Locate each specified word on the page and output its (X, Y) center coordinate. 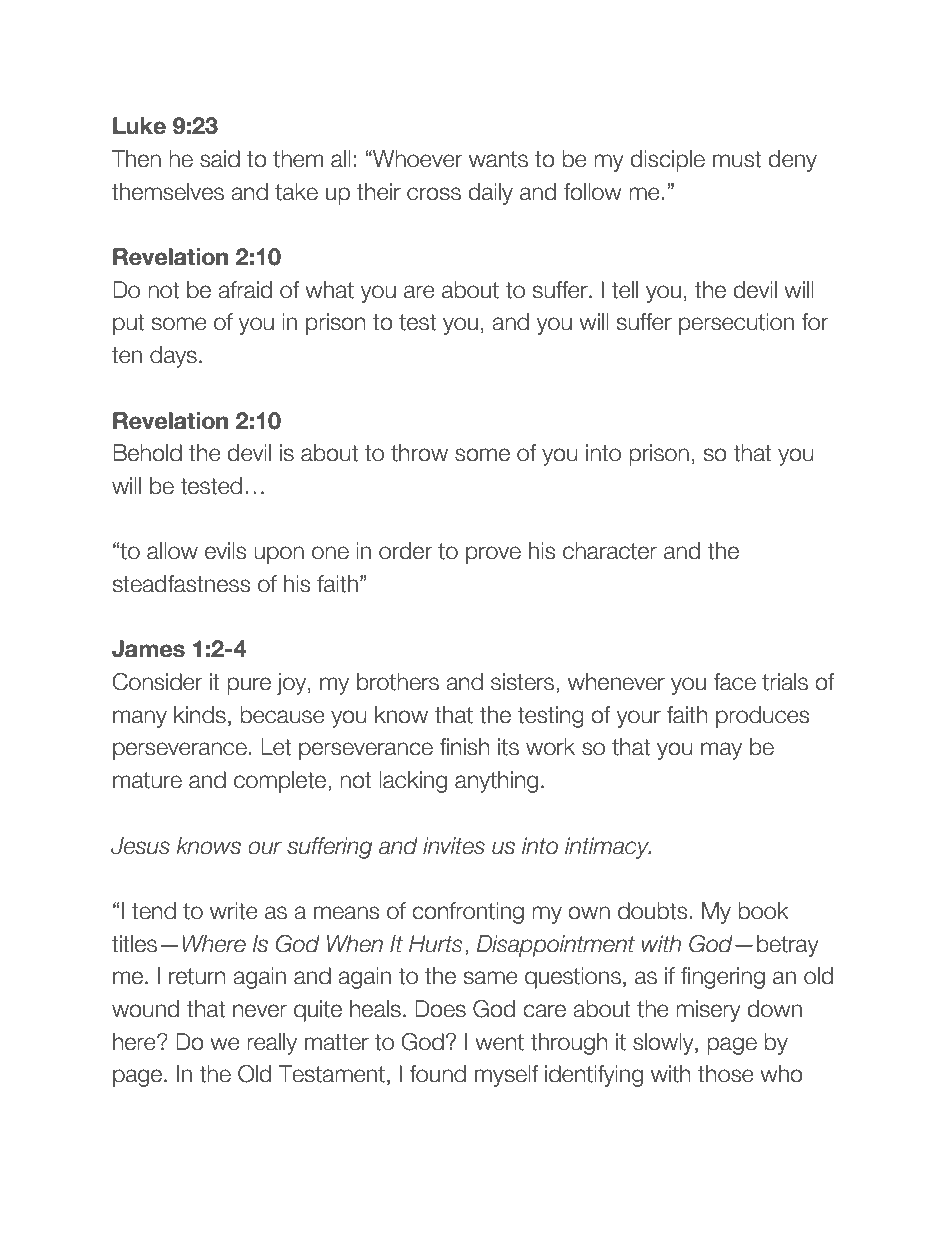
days (173, 357)
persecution (736, 324)
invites (454, 846)
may (721, 751)
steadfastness (181, 584)
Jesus (140, 846)
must (737, 159)
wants (498, 159)
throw (419, 453)
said (220, 159)
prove (493, 555)
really (272, 1044)
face (734, 682)
